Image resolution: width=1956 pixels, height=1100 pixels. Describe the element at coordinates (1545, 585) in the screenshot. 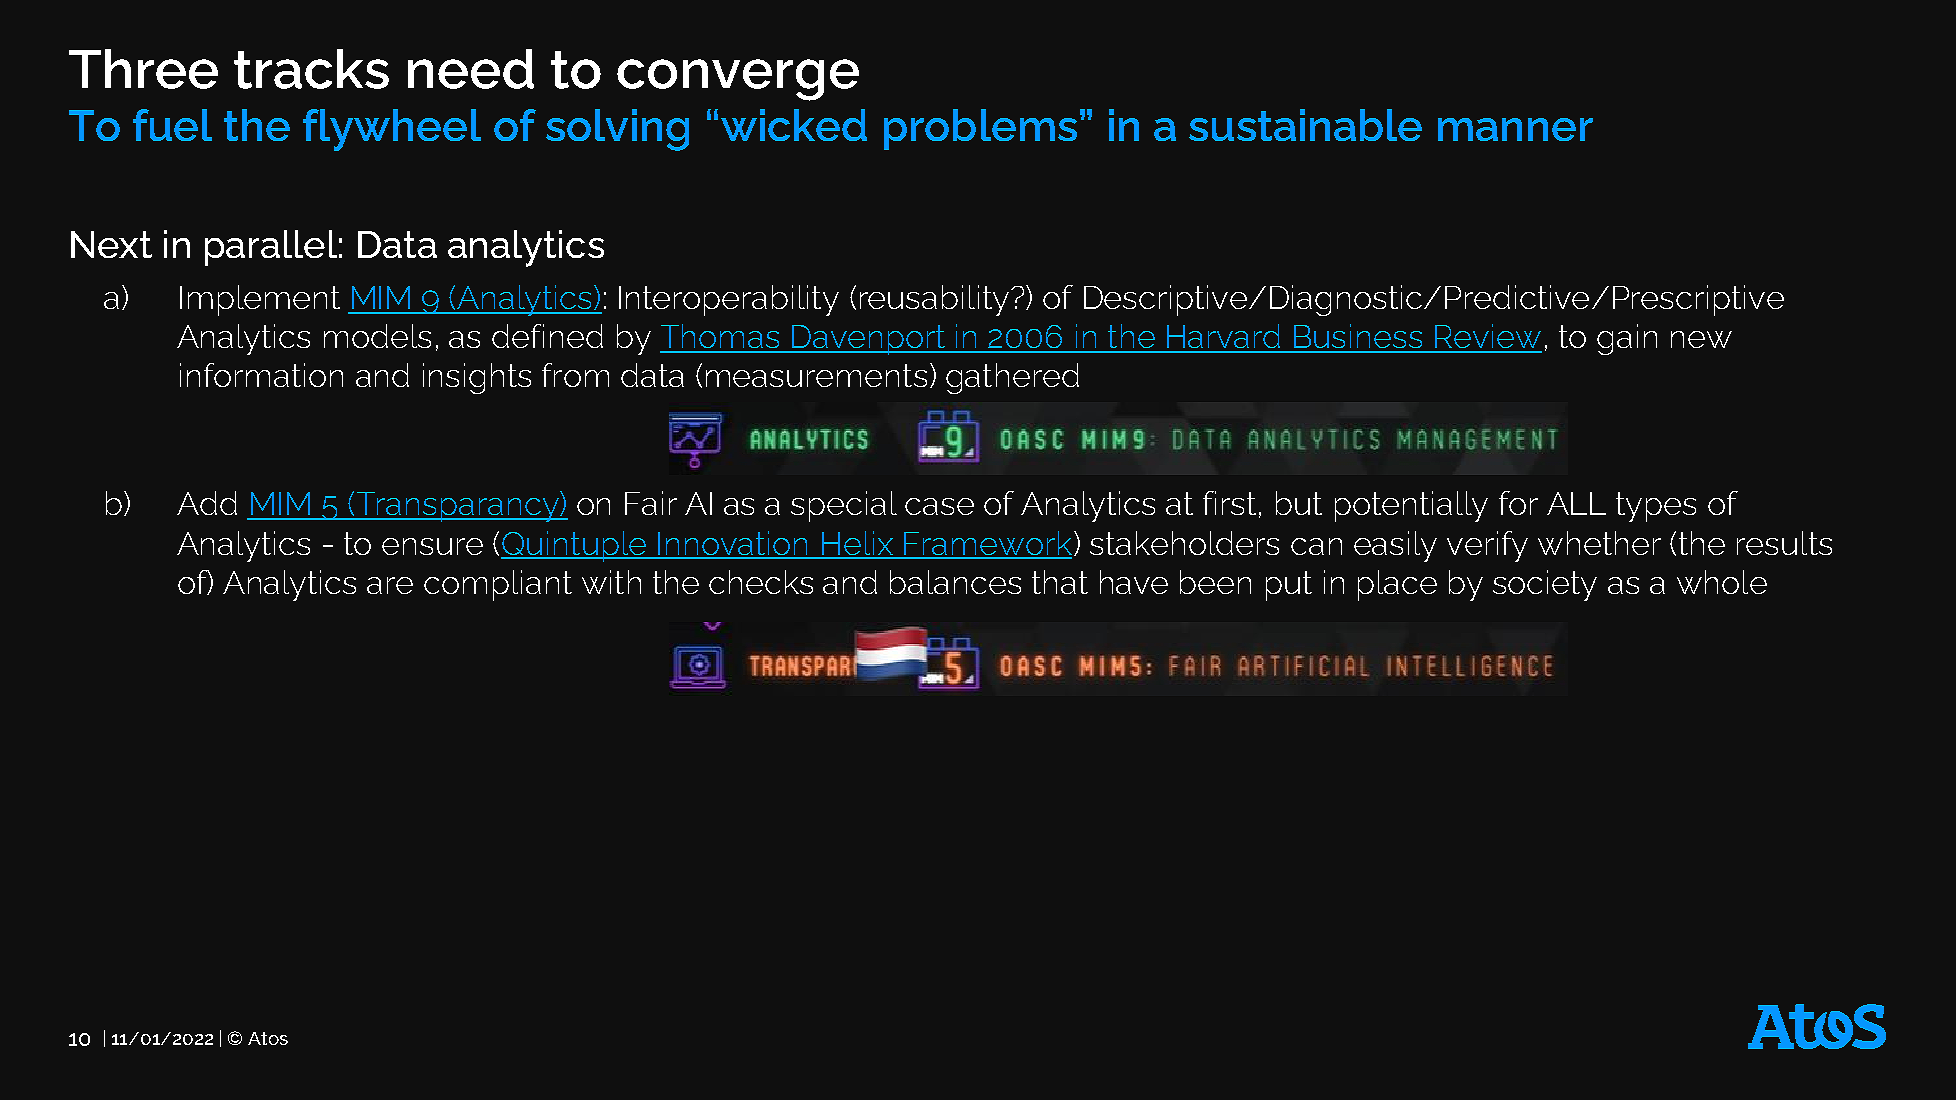

I see `society` at that location.
